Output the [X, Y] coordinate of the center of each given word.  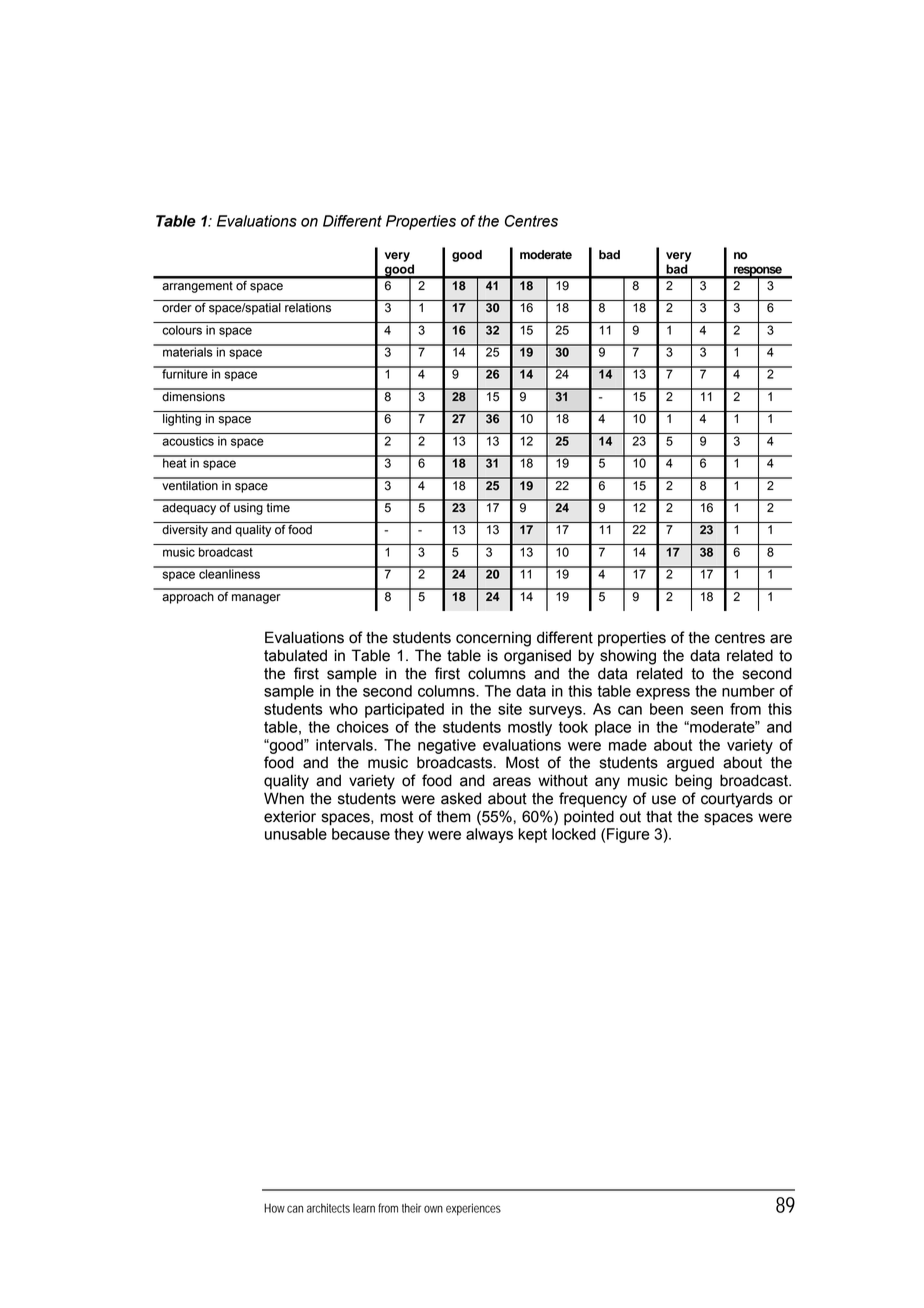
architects [328, 1208]
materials [188, 351]
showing [628, 657]
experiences [473, 1209]
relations [308, 308]
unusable [296, 834]
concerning [493, 639]
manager [256, 599]
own [433, 1209]
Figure [628, 835]
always [489, 835]
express [663, 694]
